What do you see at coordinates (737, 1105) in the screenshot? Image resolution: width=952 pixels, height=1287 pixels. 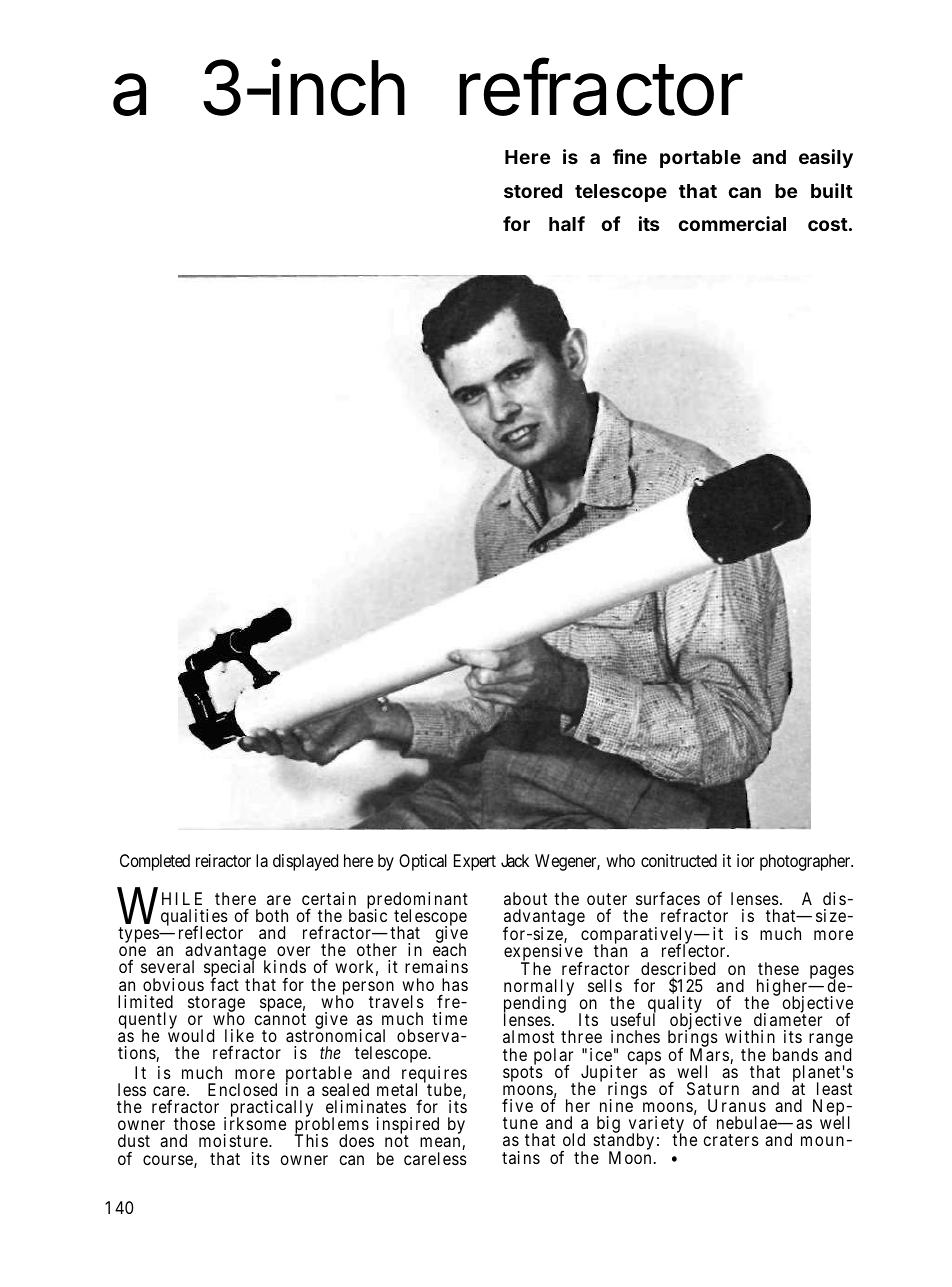 I see `Uranus` at bounding box center [737, 1105].
